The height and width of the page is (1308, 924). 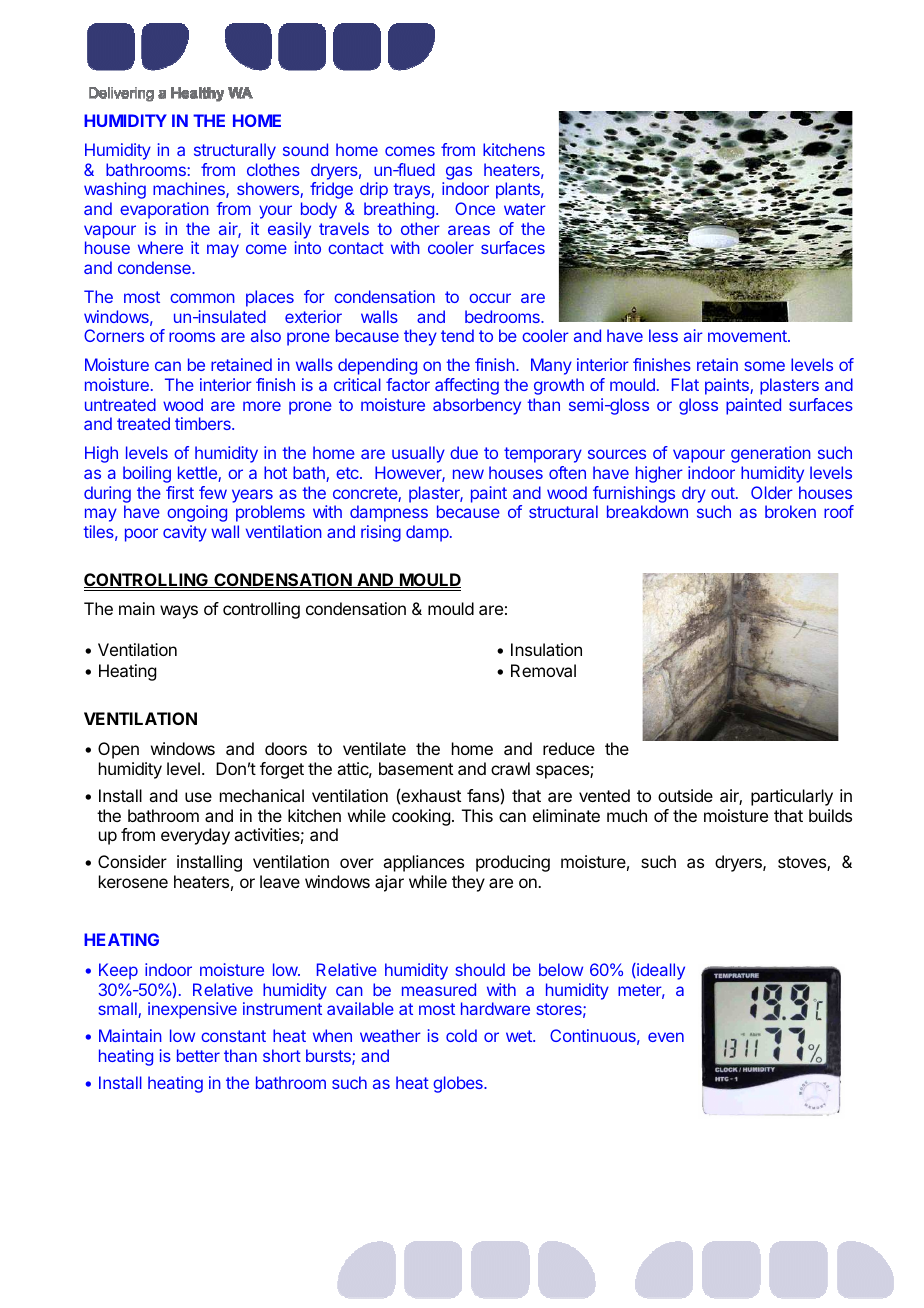 I want to click on Open, so click(x=118, y=750).
